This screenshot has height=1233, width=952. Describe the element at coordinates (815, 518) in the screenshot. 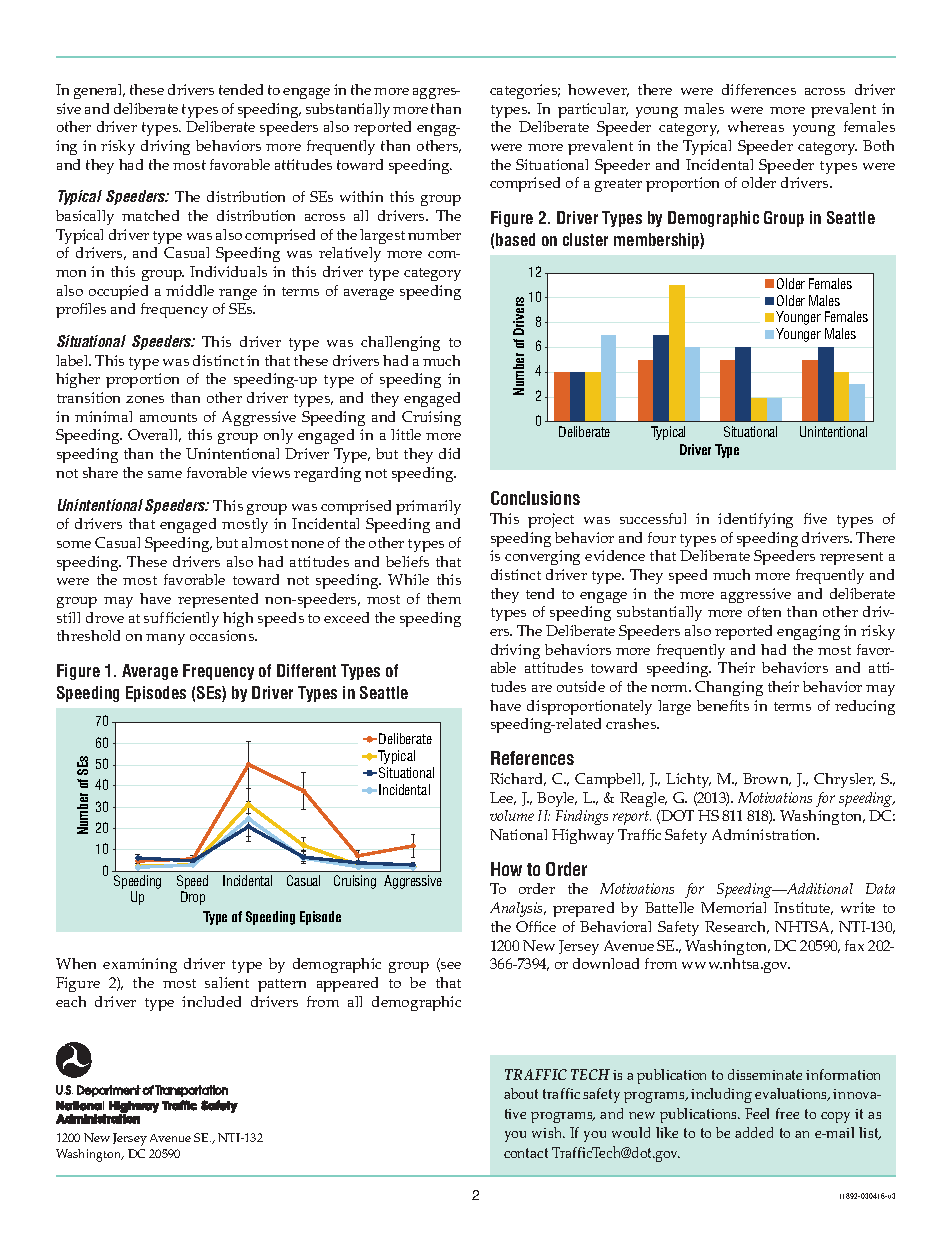

I see `five` at that location.
